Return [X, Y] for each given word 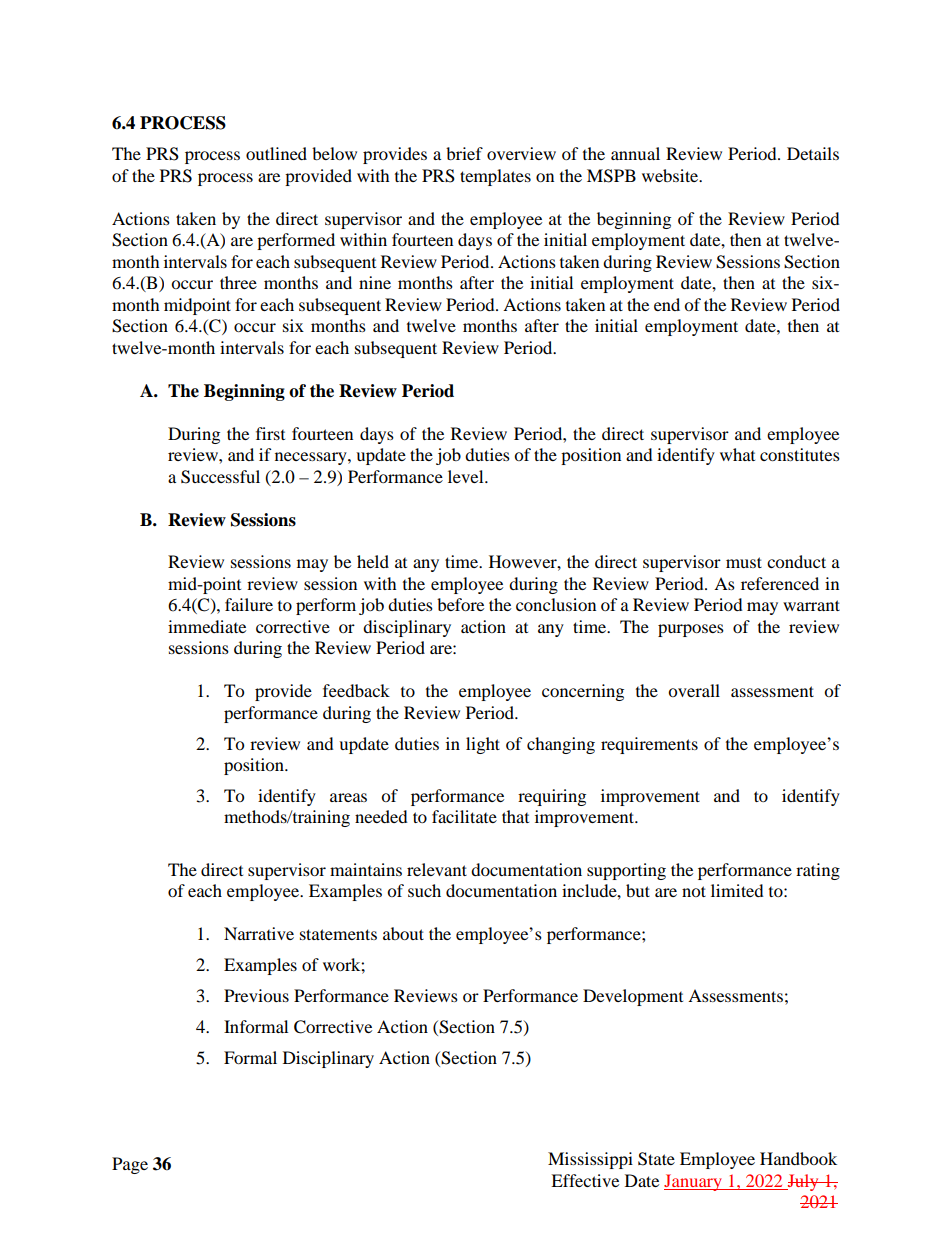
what [737, 454]
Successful [220, 477]
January [694, 1182]
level [467, 476]
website [671, 175]
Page [130, 1165]
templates [495, 177]
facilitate [464, 816]
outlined [276, 153]
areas [348, 797]
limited [737, 890]
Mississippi [590, 1160]
